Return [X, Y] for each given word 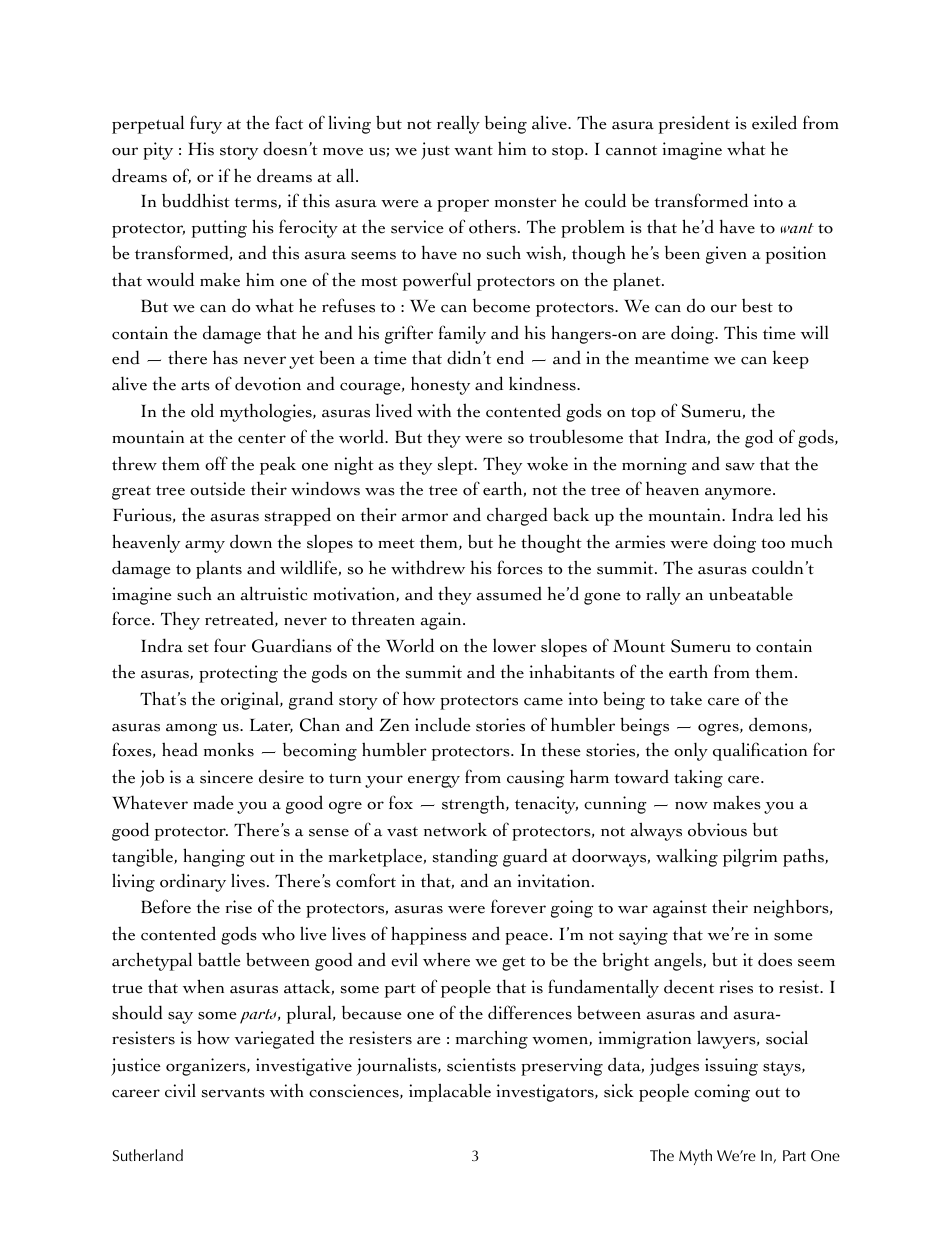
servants [233, 1093]
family [462, 334]
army [205, 546]
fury [206, 124]
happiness [429, 935]
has [225, 358]
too [773, 544]
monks [229, 749]
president [694, 124]
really [458, 125]
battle [219, 959]
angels [679, 961]
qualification [760, 751]
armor [425, 517]
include [443, 724]
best [757, 306]
